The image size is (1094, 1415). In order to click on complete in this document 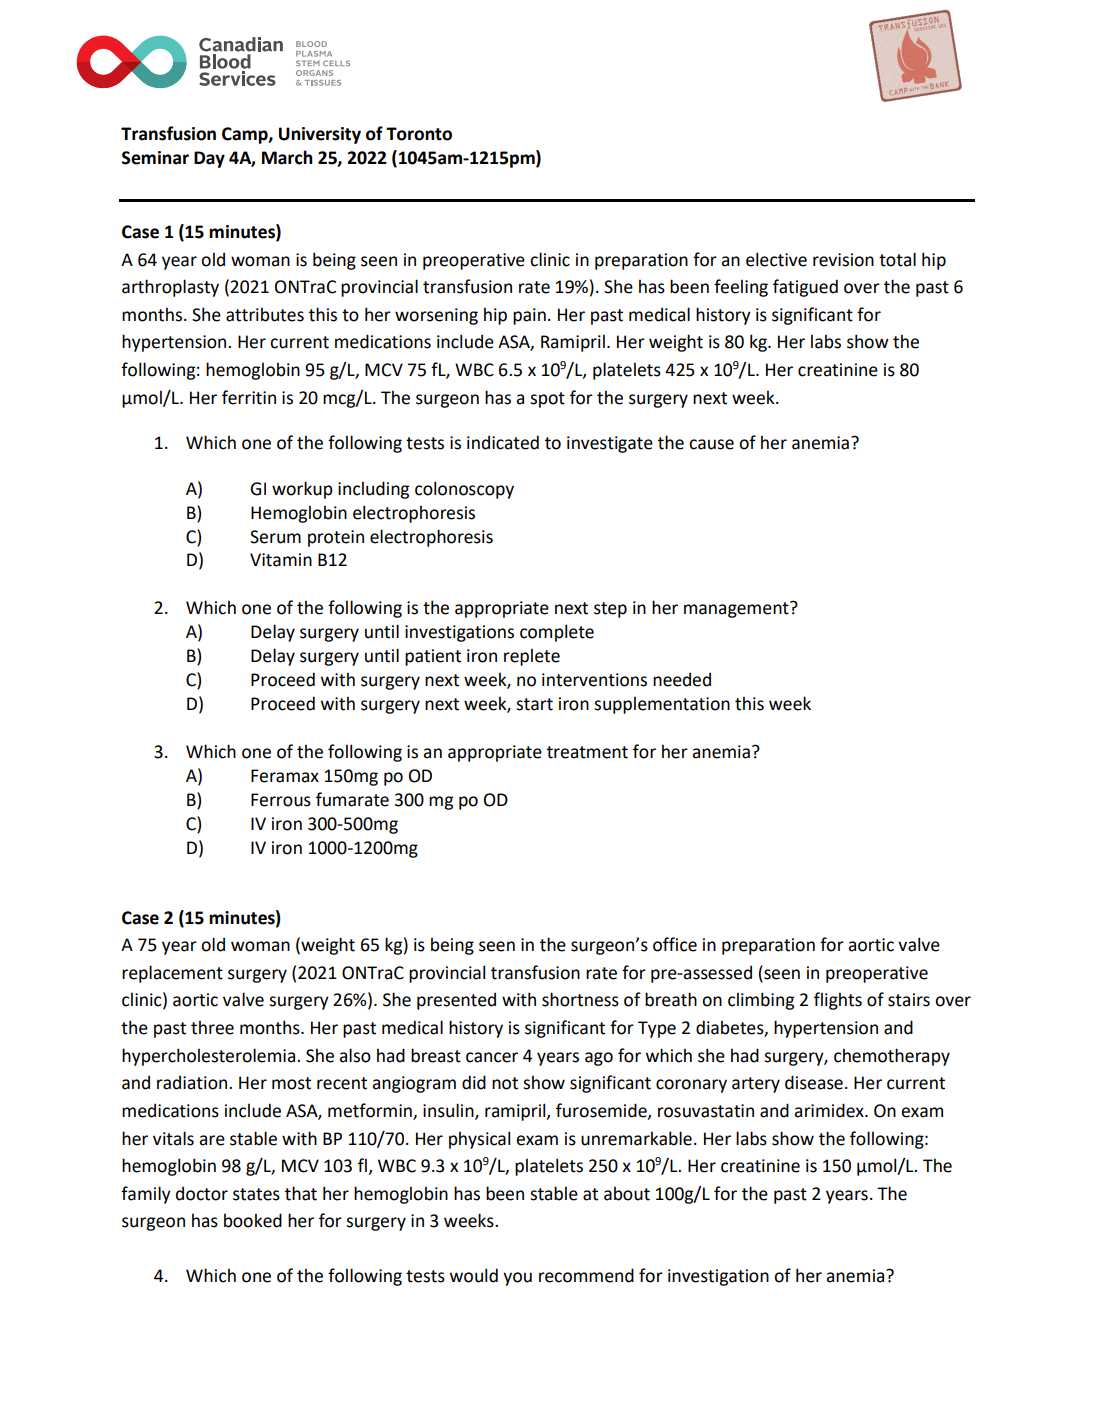, I will do `click(557, 633)`.
